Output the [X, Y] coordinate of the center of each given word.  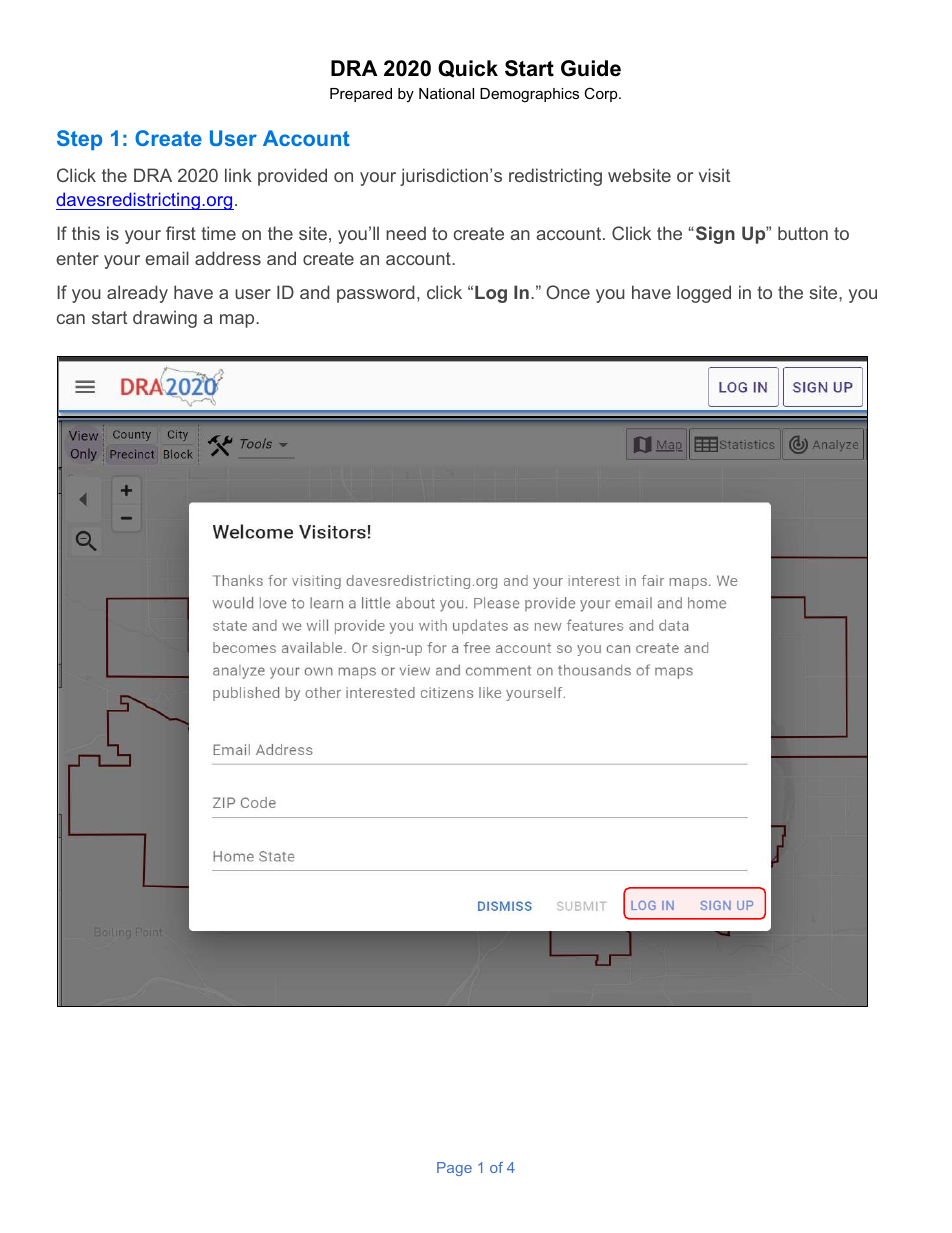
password [376, 294]
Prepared [361, 95]
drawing [165, 319]
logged [704, 294]
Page [454, 1169]
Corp [602, 94]
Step [79, 140]
